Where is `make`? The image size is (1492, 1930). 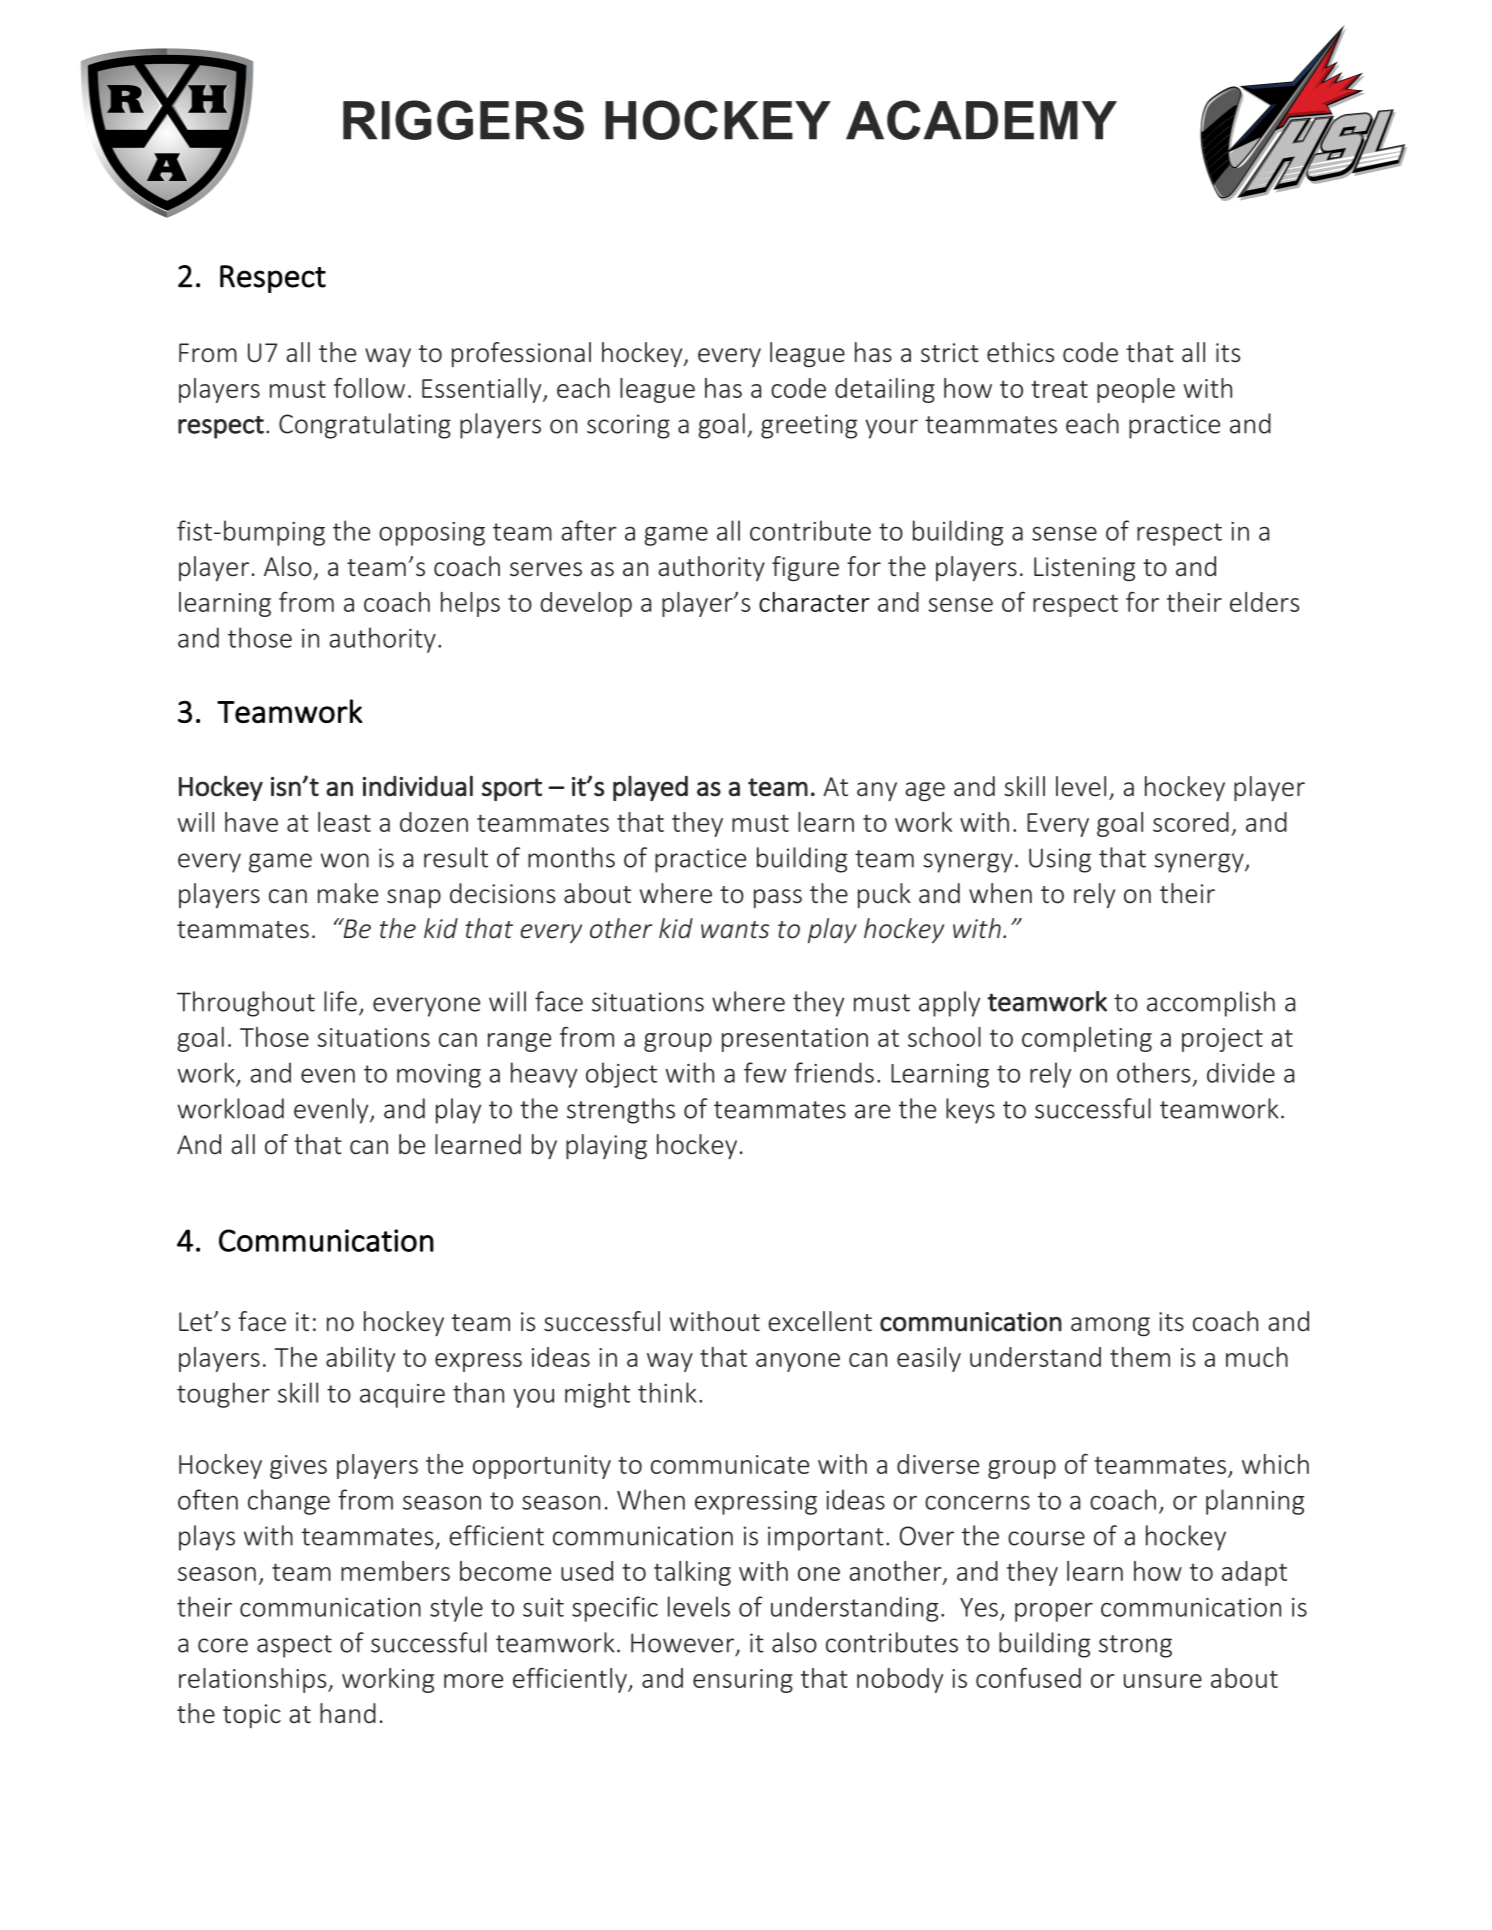
make is located at coordinates (348, 893).
